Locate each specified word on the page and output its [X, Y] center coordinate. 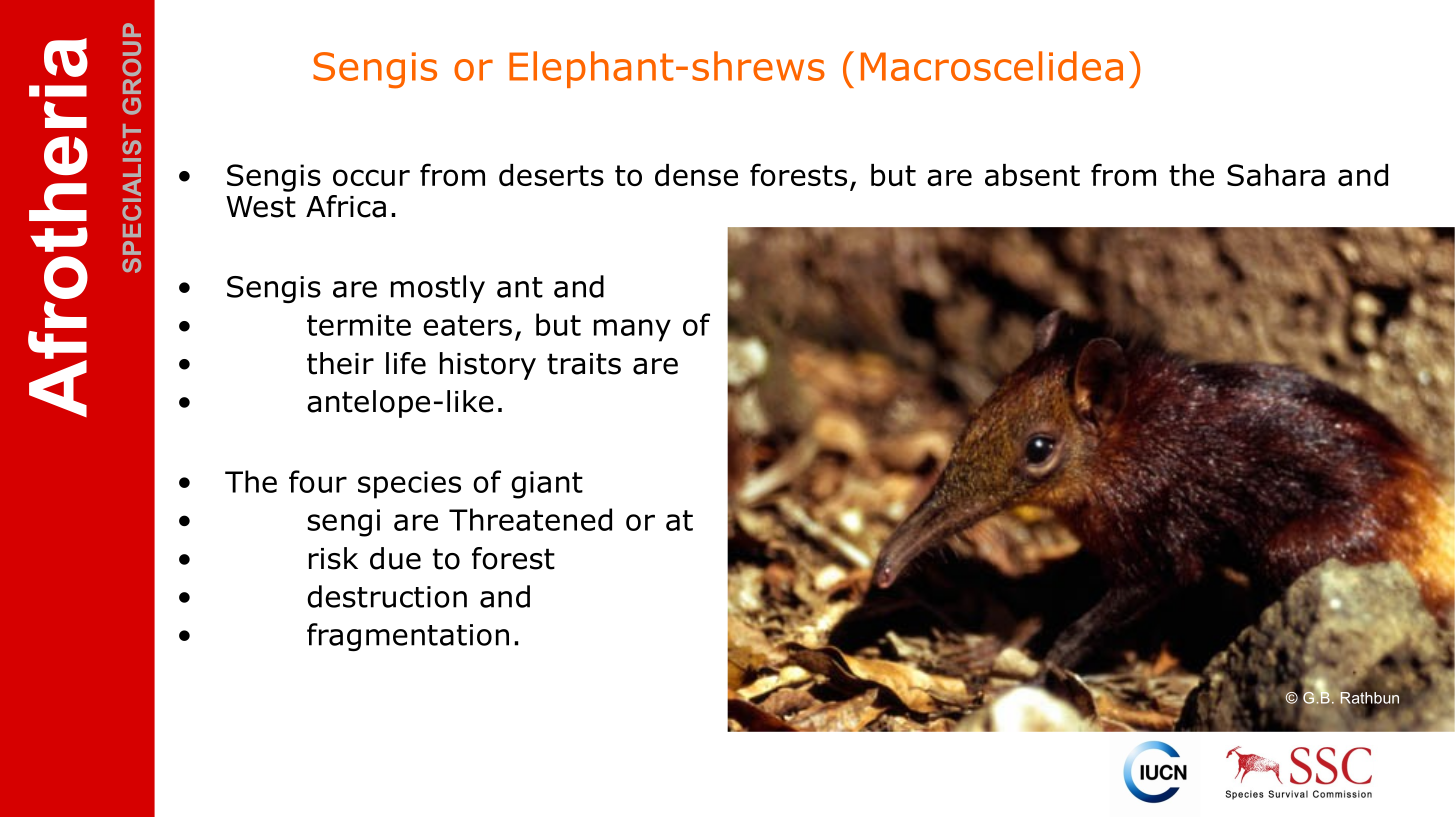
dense [696, 175]
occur [371, 177]
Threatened [530, 519]
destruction [387, 596]
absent [1032, 175]
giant [547, 485]
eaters [467, 325]
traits [584, 364]
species [409, 485]
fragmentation [408, 637]
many [632, 330]
